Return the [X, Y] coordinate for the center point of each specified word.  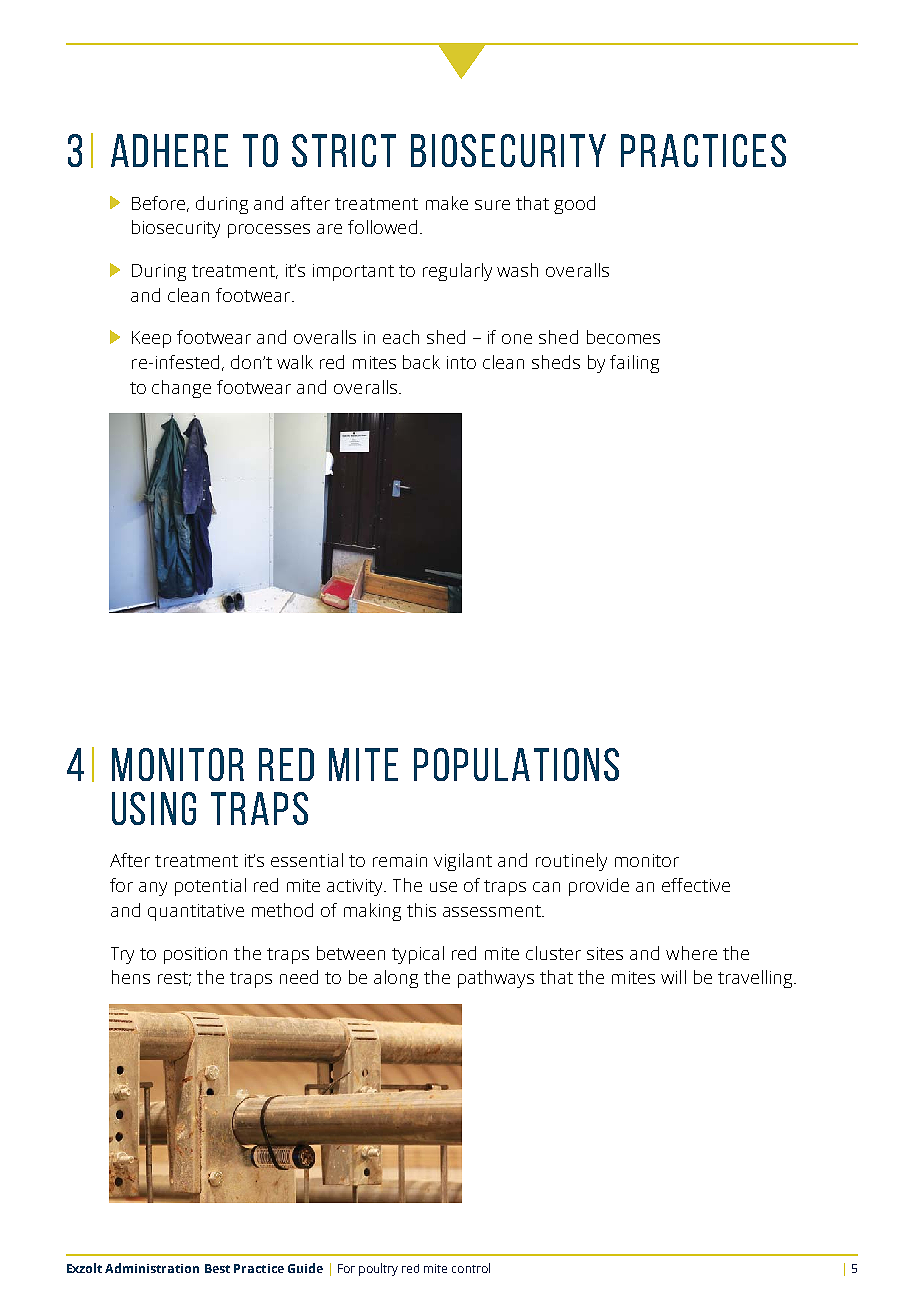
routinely [571, 862]
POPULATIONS [516, 764]
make [447, 203]
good [574, 205]
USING [154, 808]
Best [217, 1268]
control [471, 1268]
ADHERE [169, 150]
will [673, 977]
